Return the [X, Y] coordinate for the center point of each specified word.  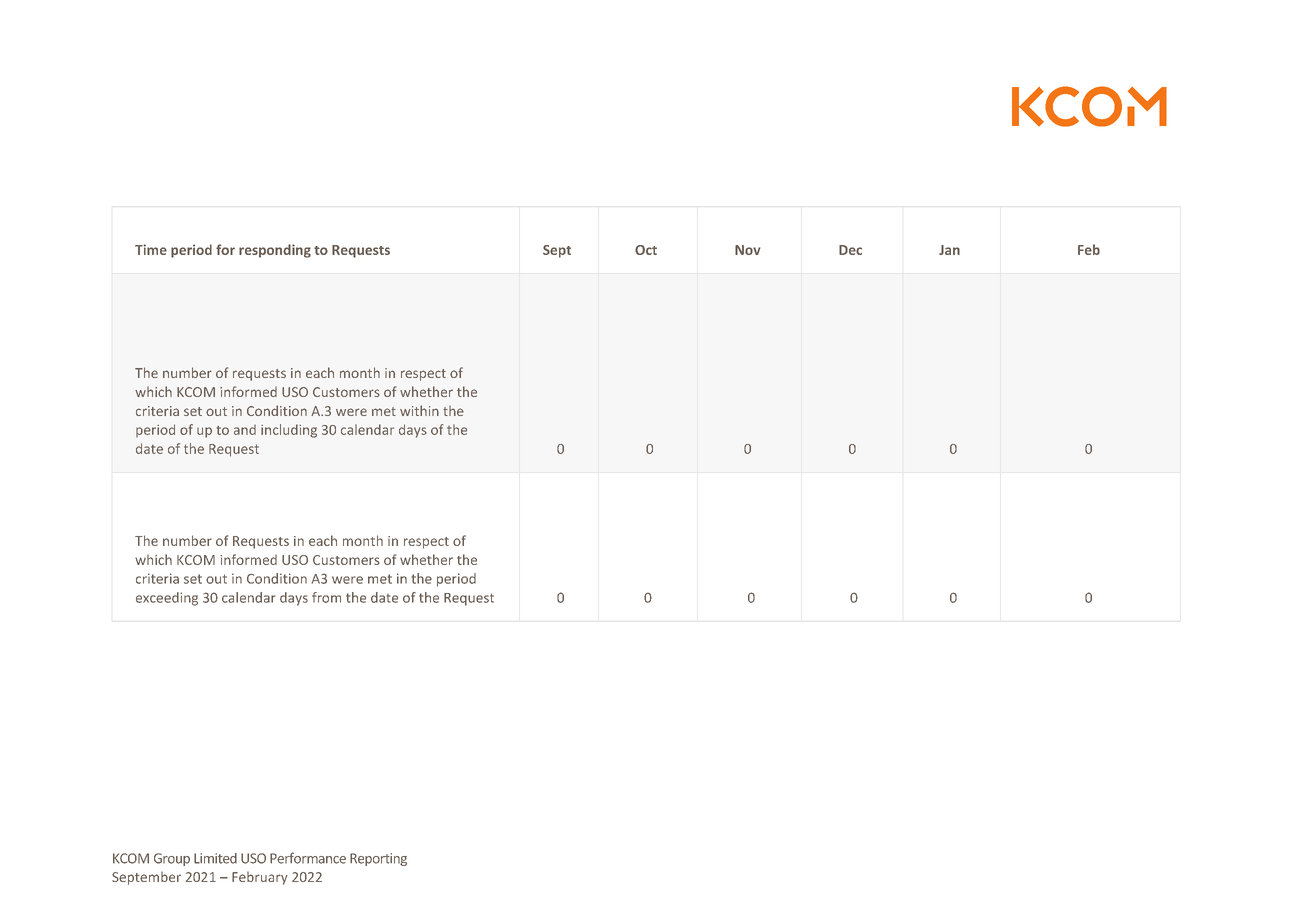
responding [275, 251]
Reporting [378, 859]
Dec [850, 250]
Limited [215, 858]
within [419, 410]
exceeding [167, 599]
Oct [646, 250]
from [326, 597]
